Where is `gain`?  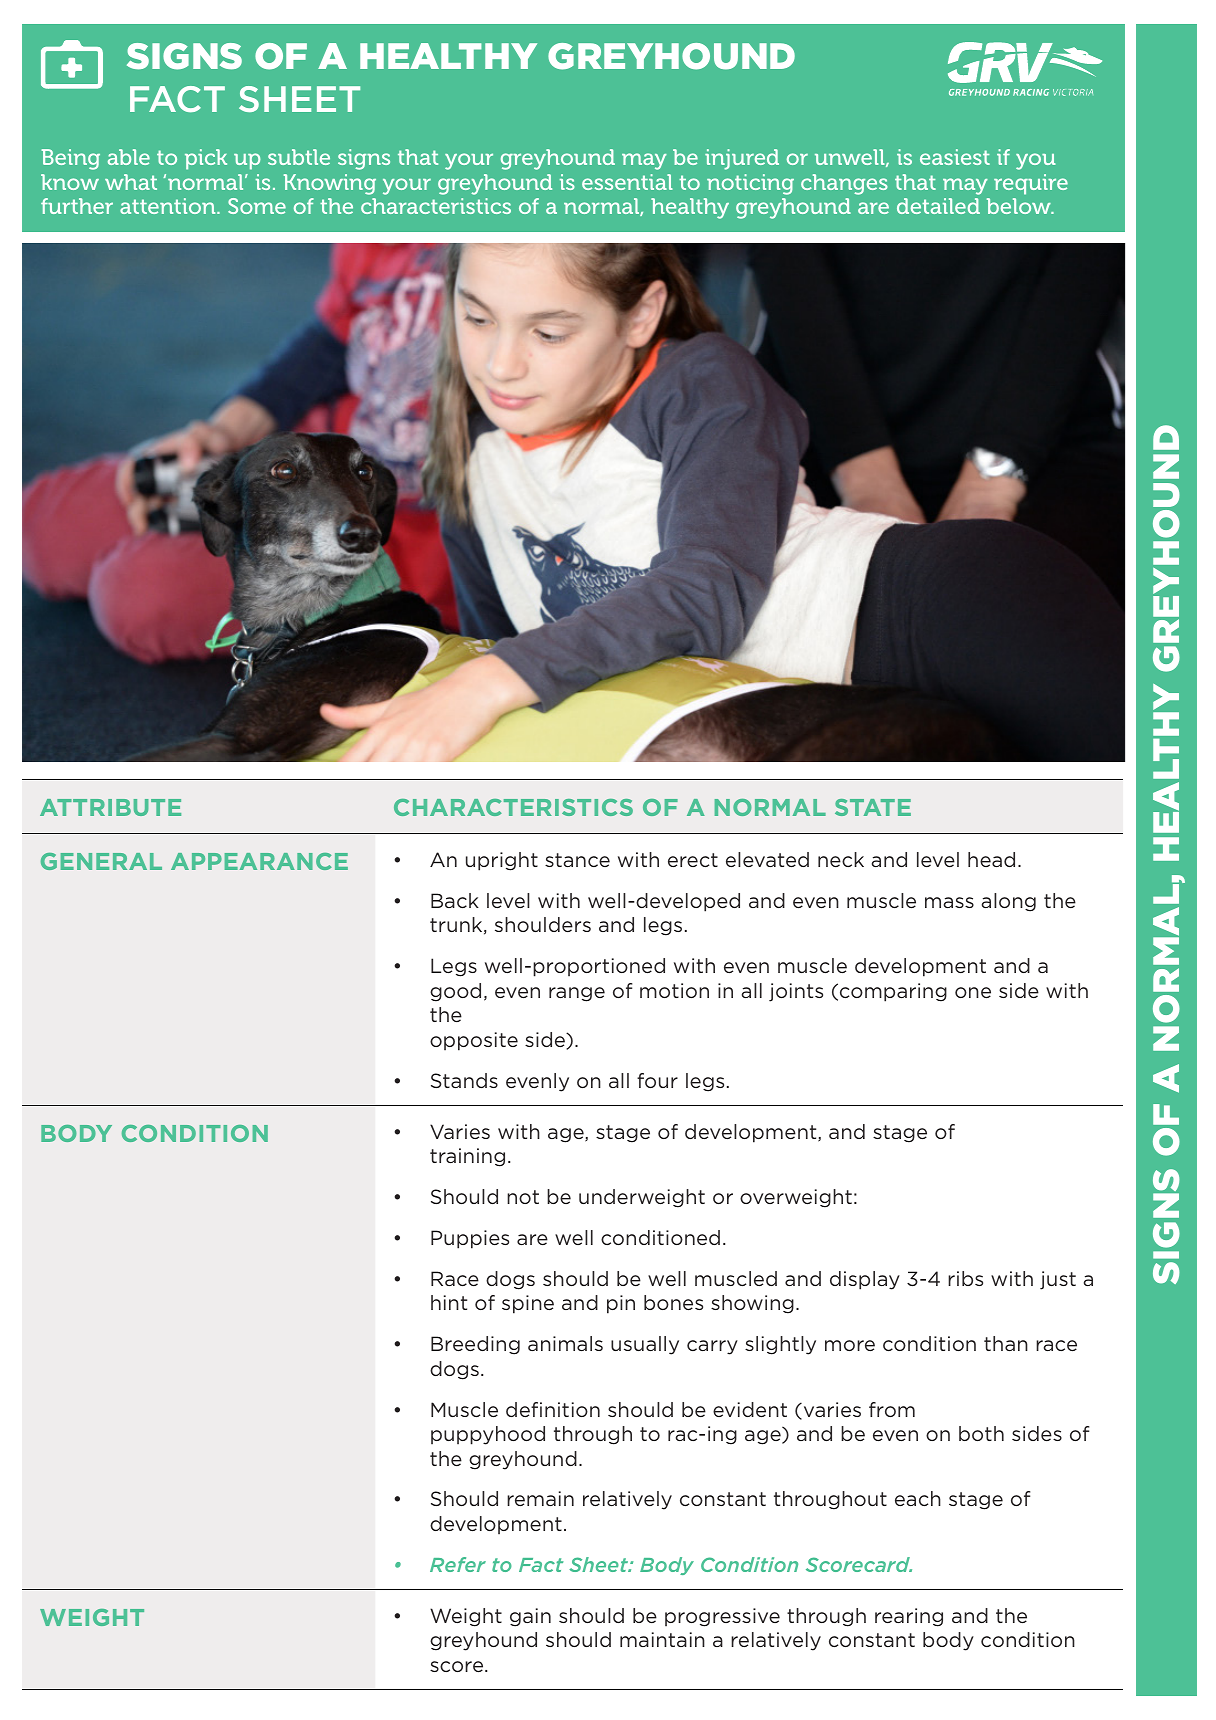
gain is located at coordinates (530, 1617).
